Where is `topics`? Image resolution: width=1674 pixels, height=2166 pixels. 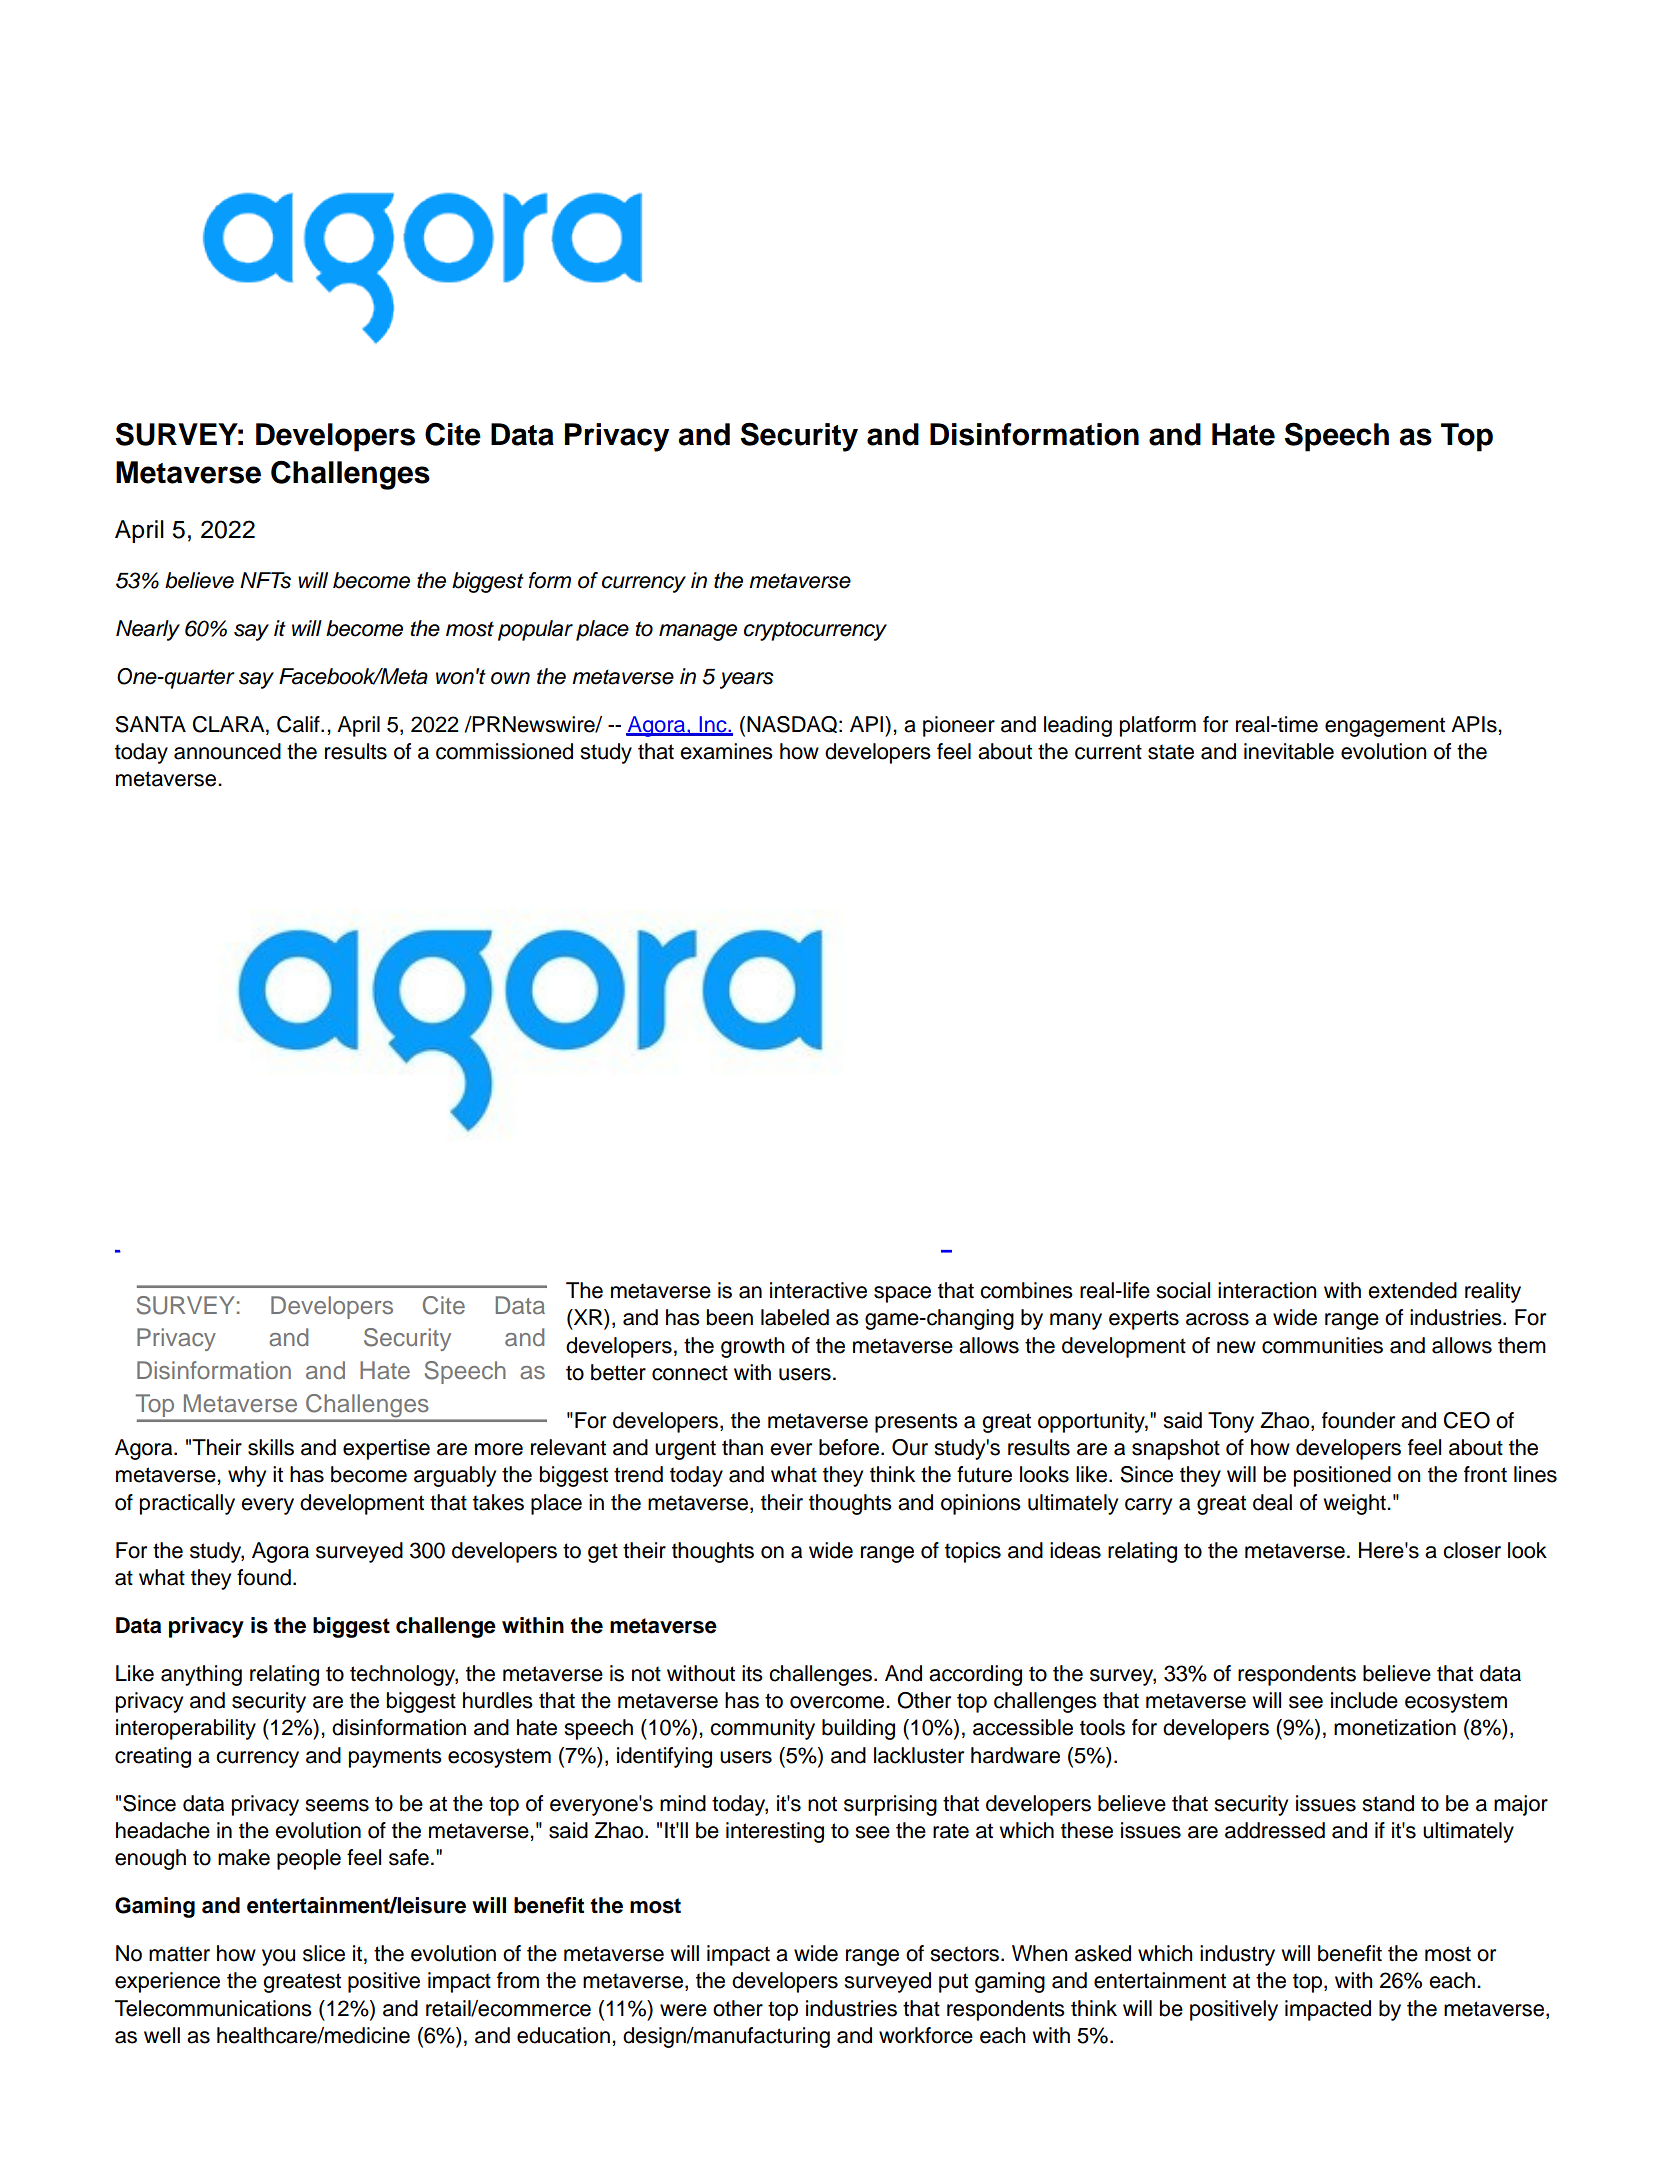 topics is located at coordinates (973, 1552).
